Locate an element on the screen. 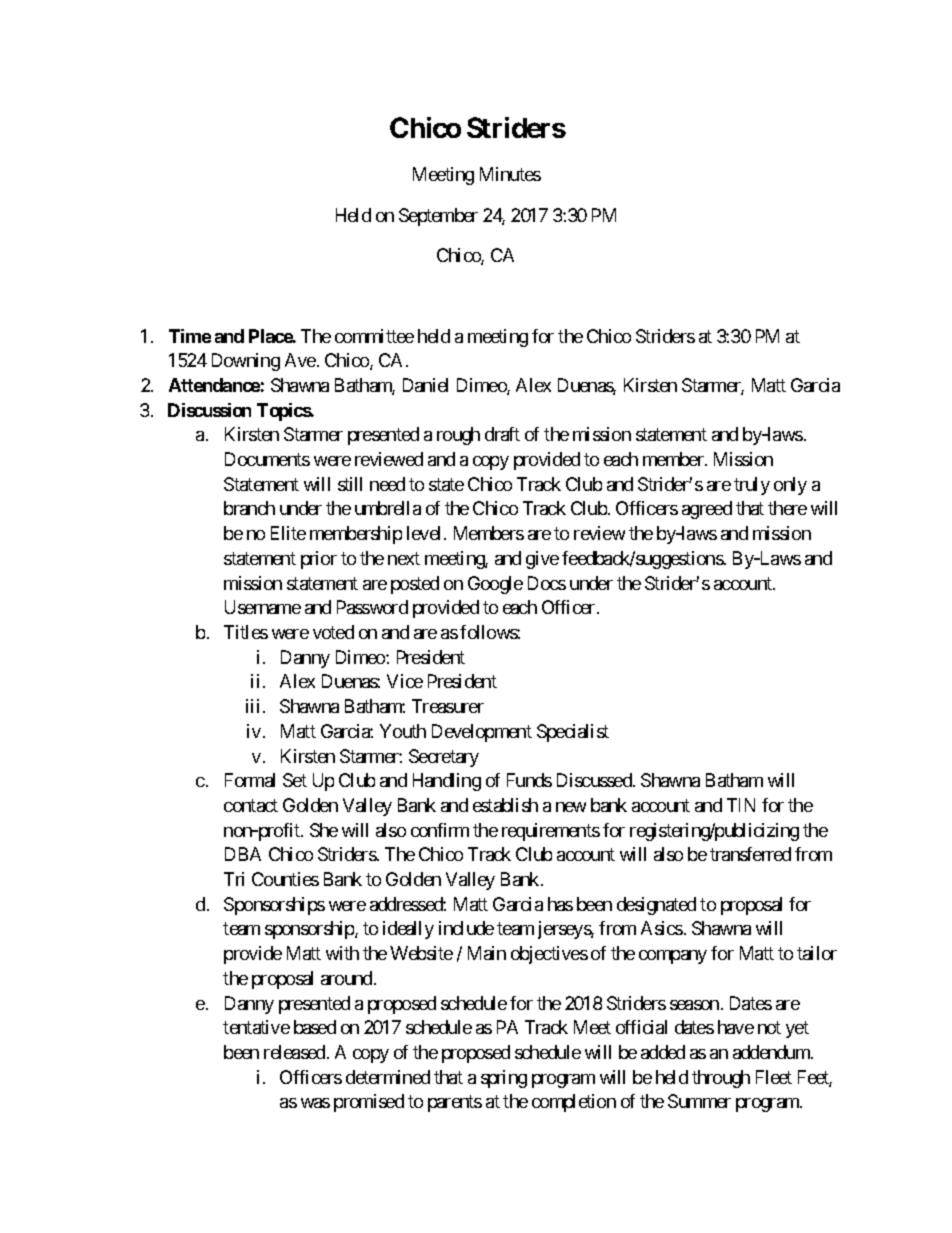  transferred is located at coordinates (750, 854).
